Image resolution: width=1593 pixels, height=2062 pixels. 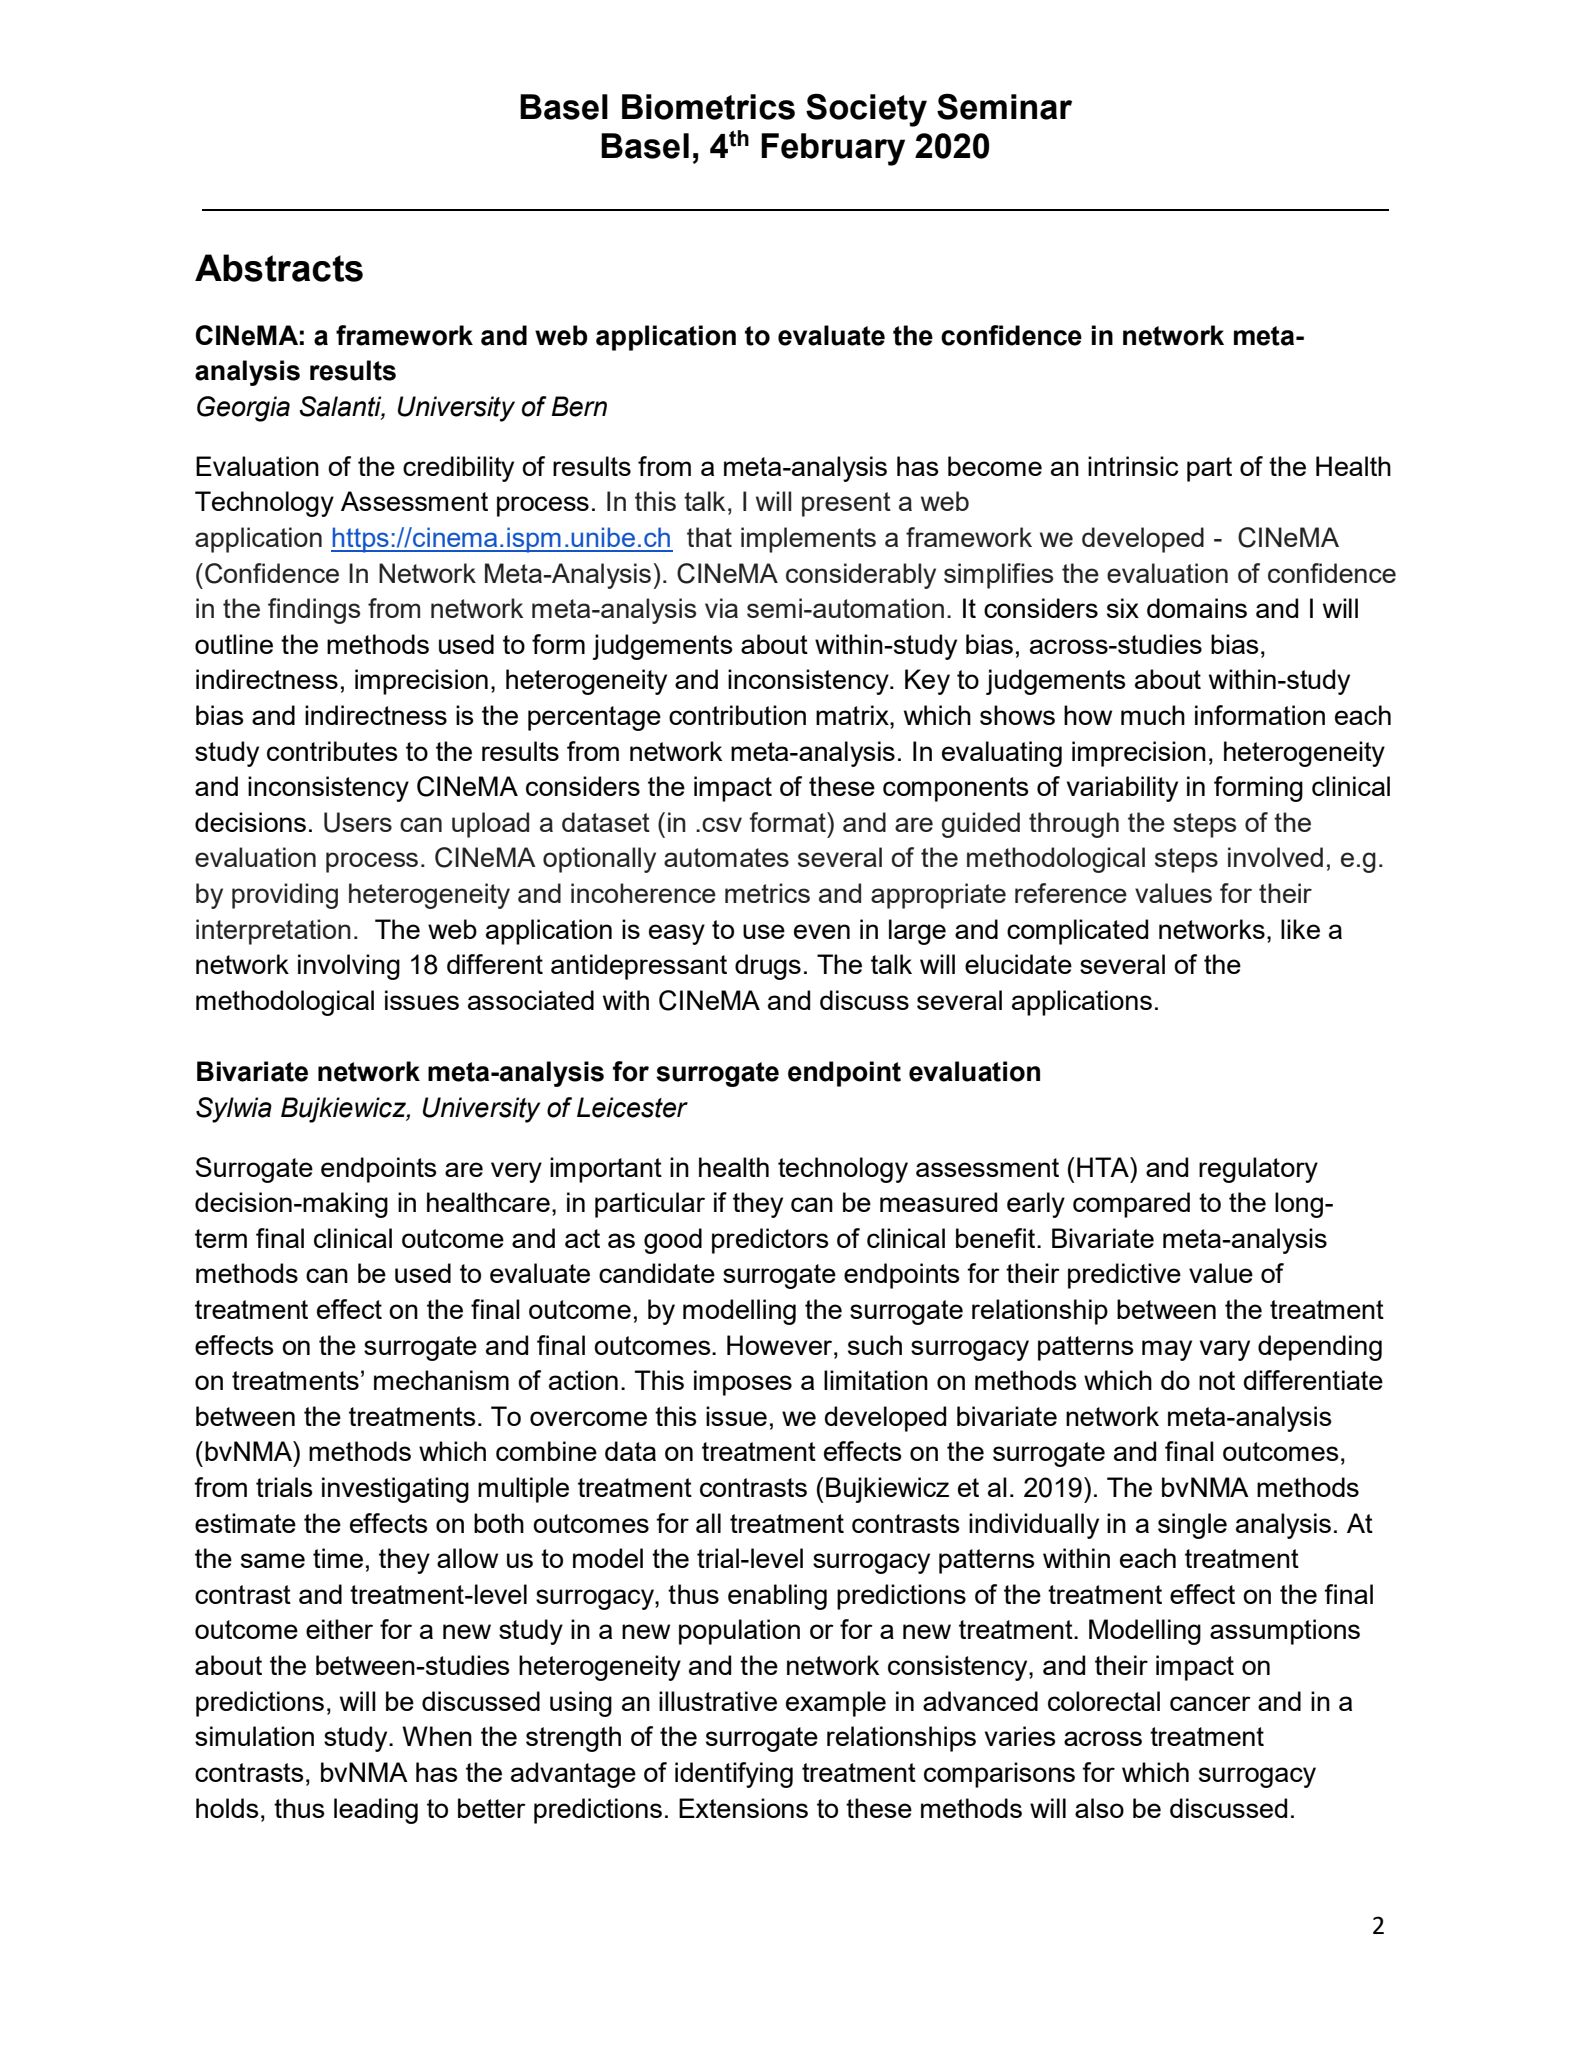 What do you see at coordinates (866, 110) in the image?
I see `Society` at bounding box center [866, 110].
